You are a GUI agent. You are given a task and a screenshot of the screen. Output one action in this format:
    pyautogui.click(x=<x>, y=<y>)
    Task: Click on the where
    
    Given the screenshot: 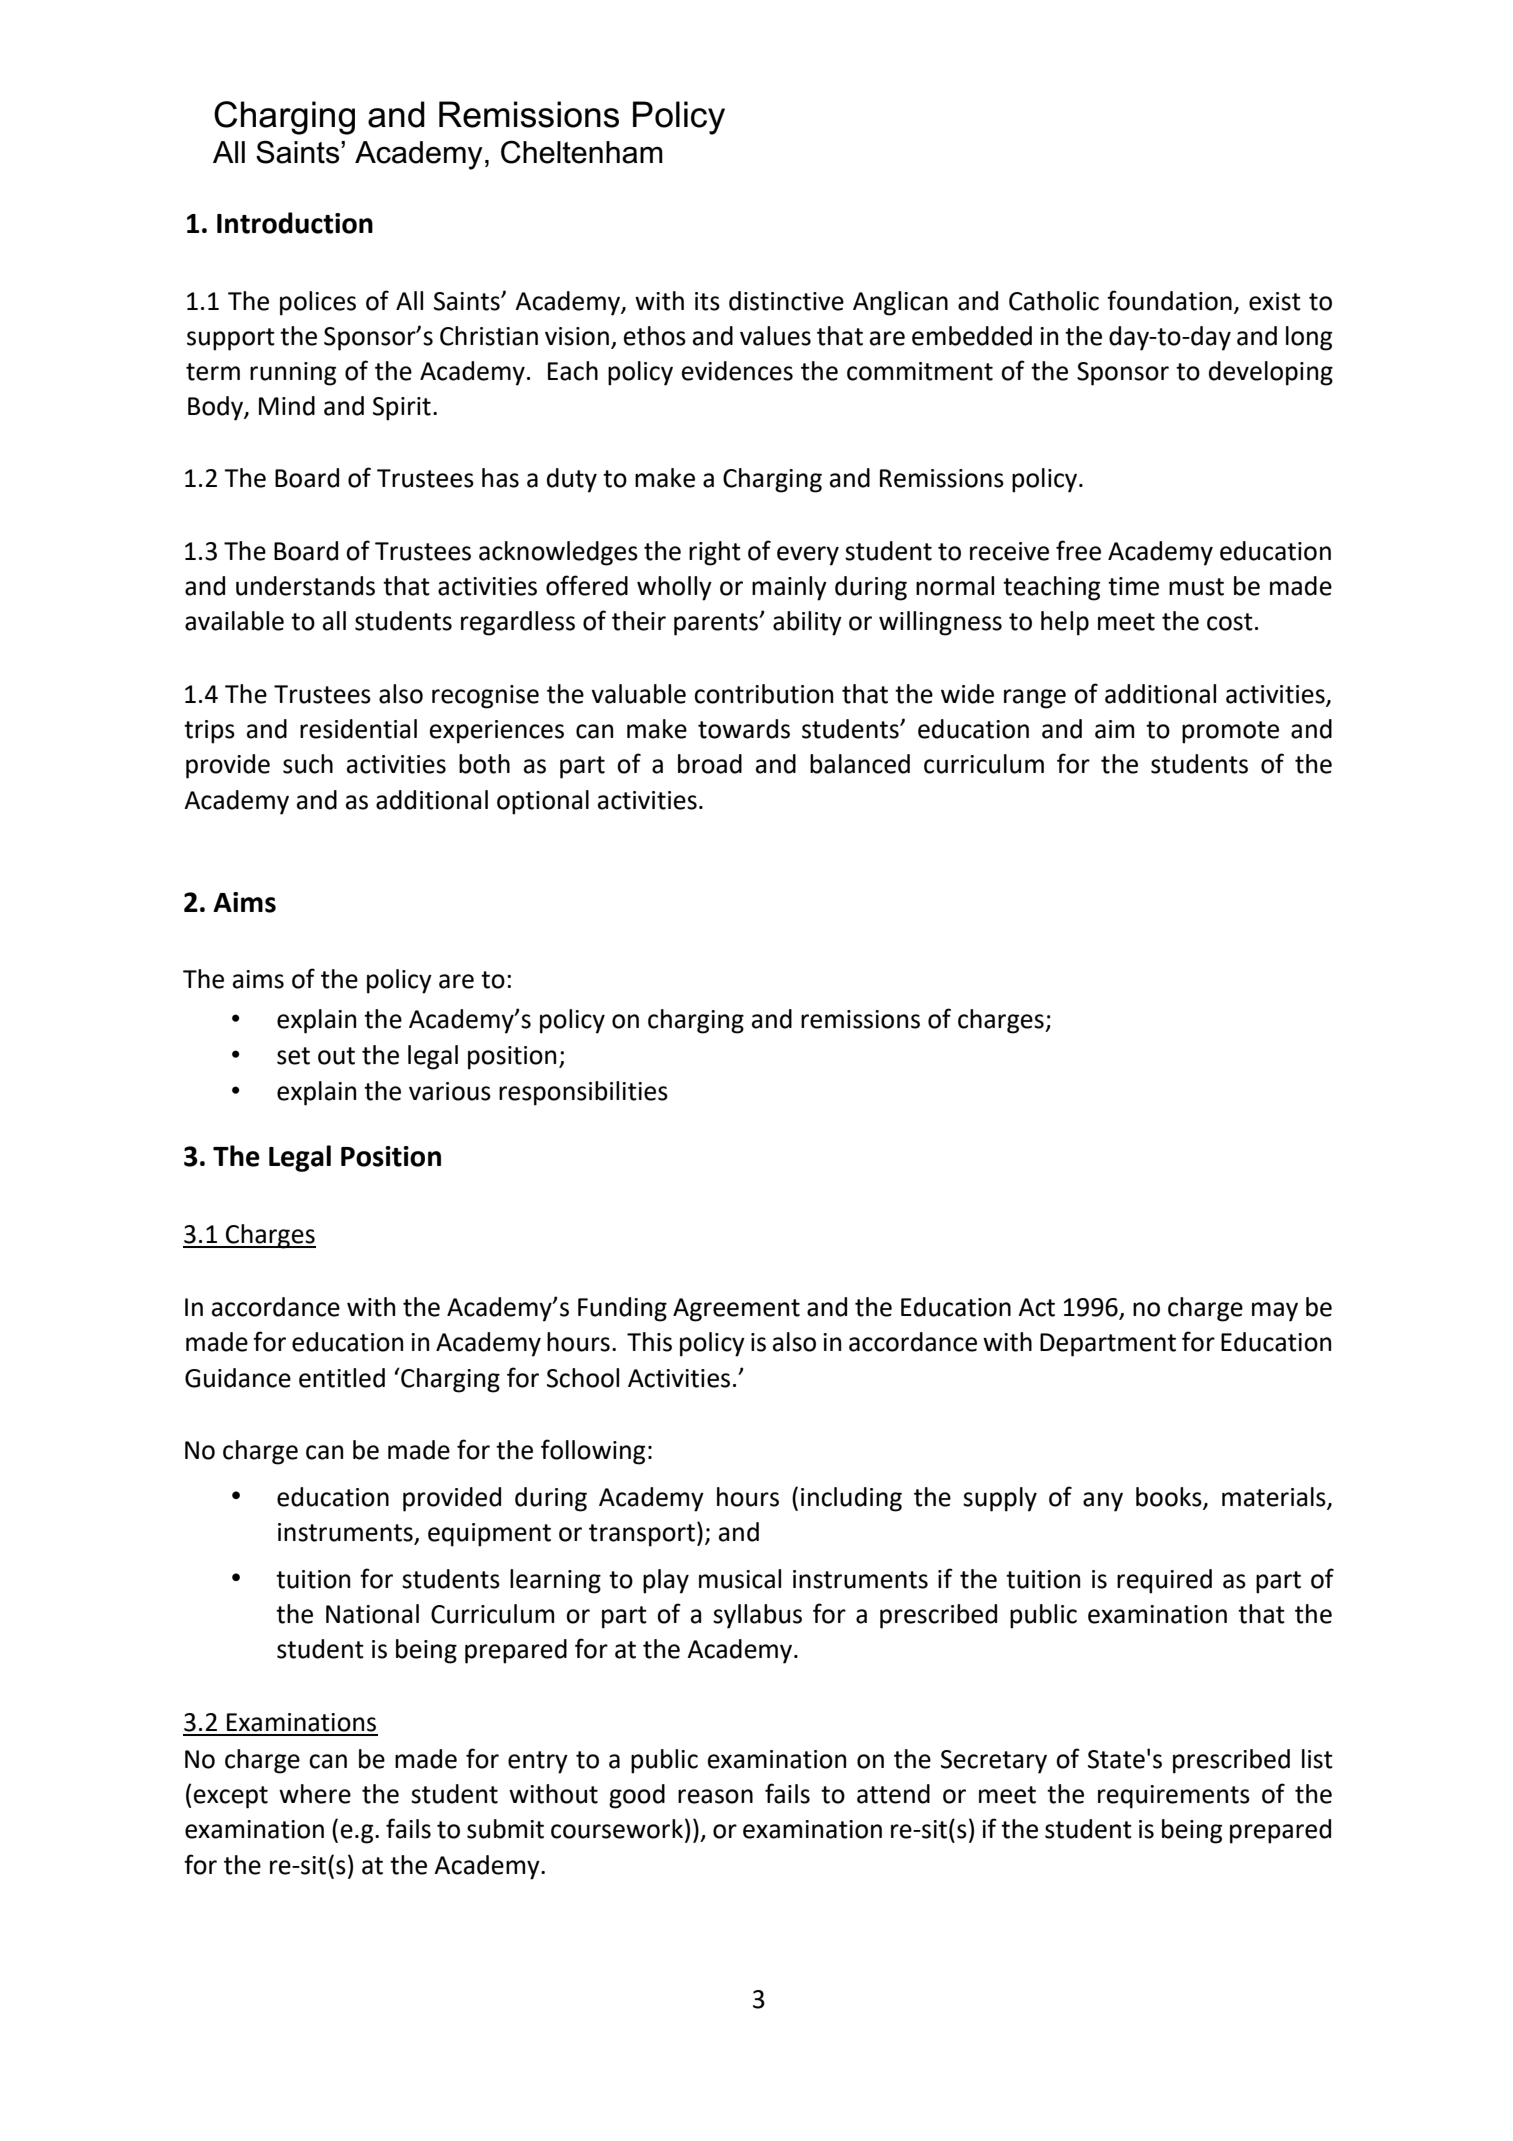 What is the action you would take?
    pyautogui.click(x=315, y=1794)
